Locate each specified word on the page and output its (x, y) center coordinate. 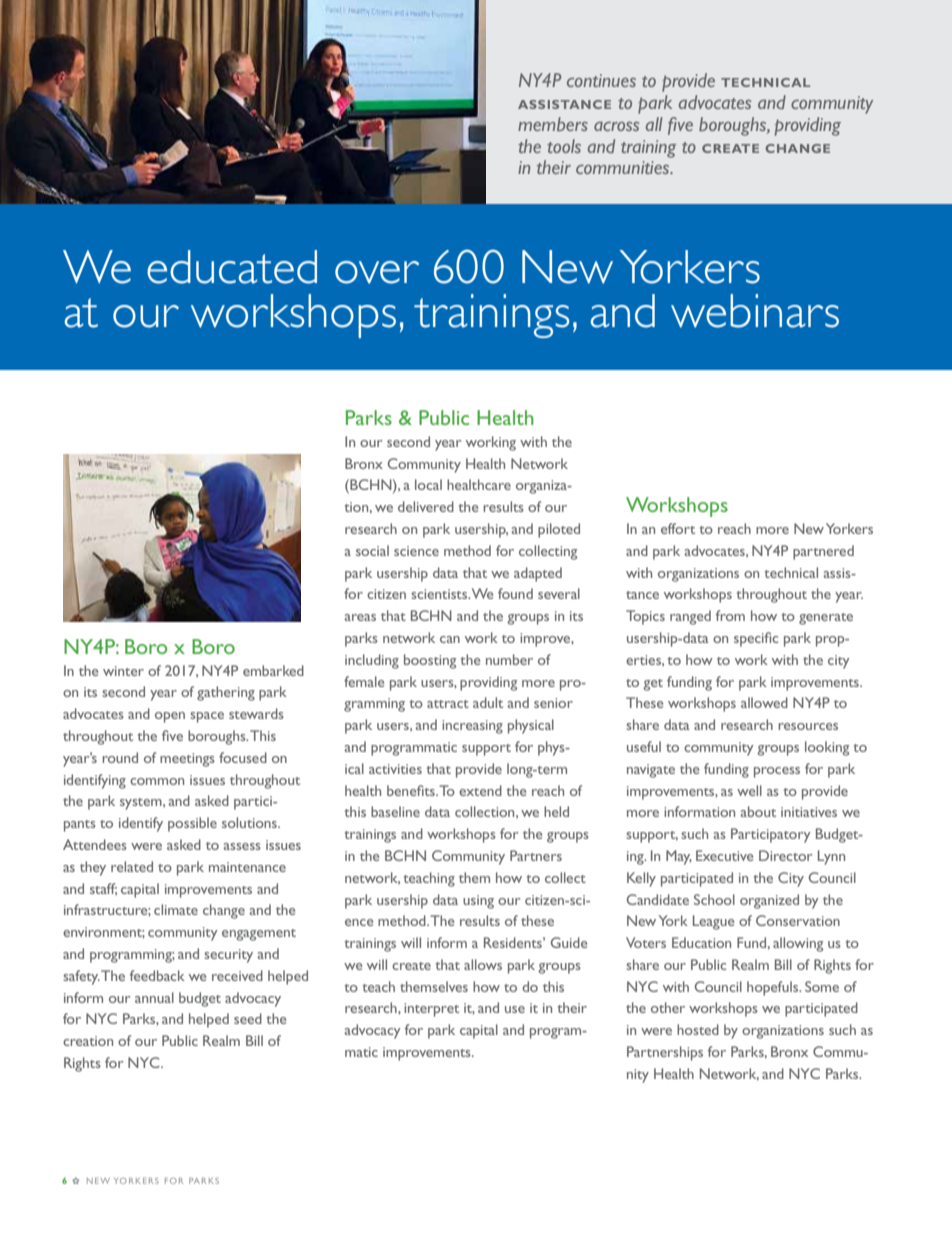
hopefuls (774, 988)
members (553, 124)
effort (678, 528)
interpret (431, 1010)
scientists (440, 594)
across (616, 126)
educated (232, 267)
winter (123, 671)
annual (154, 997)
